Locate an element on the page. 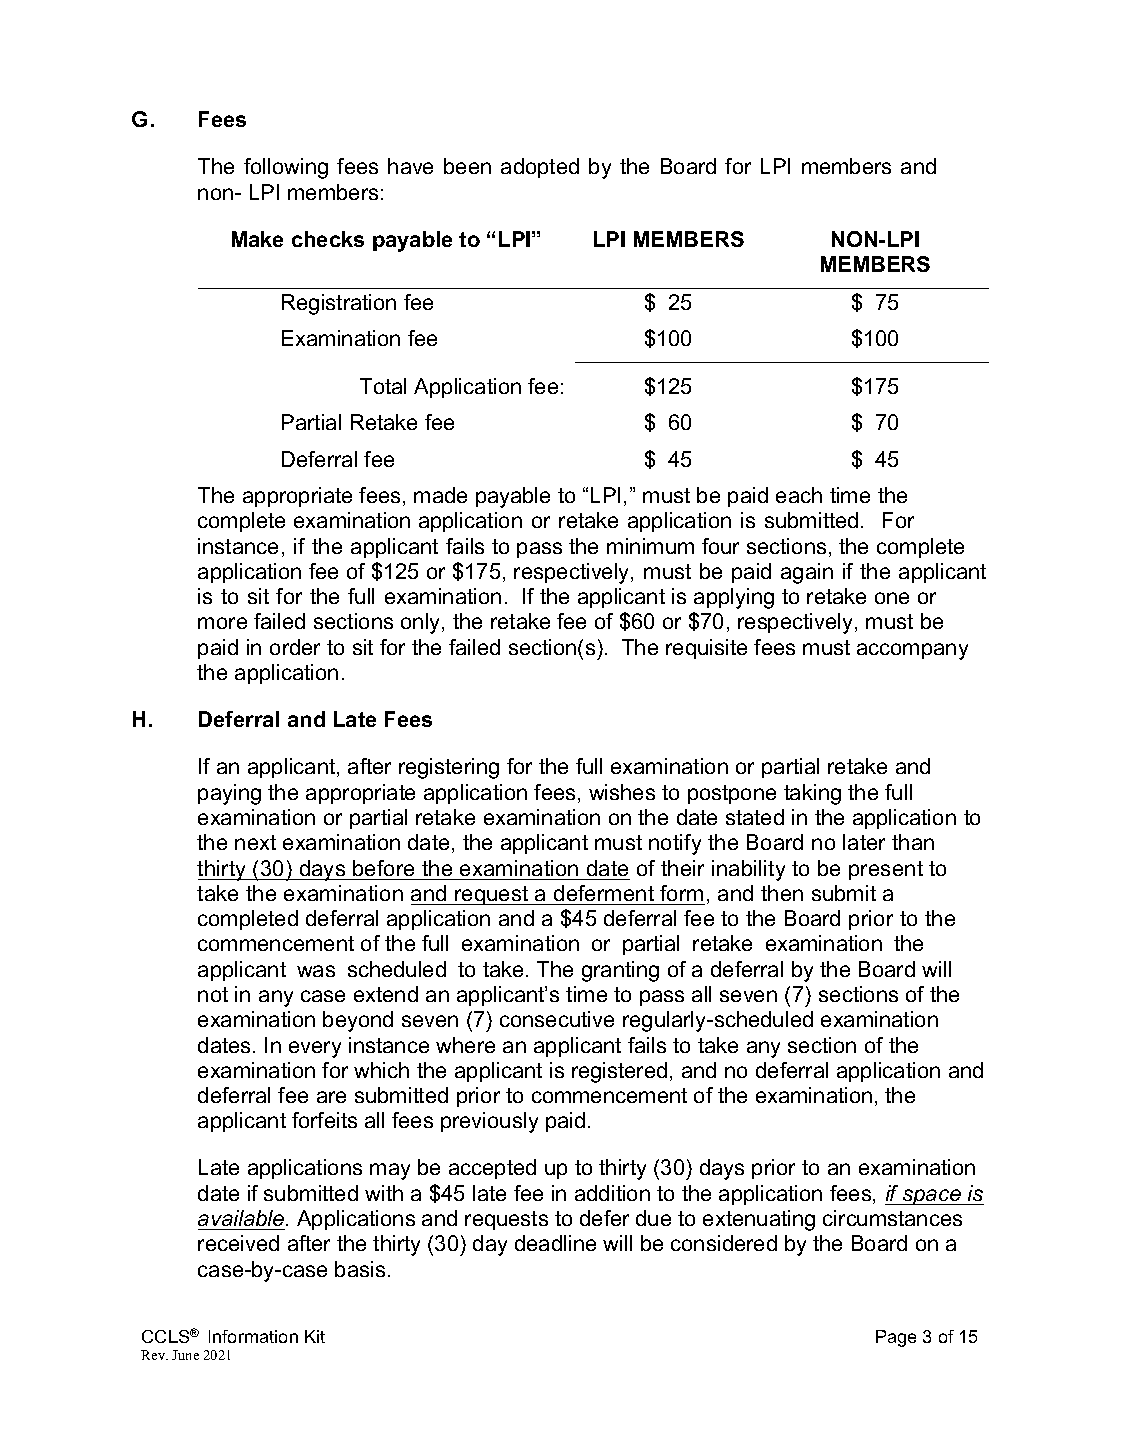 The image size is (1121, 1451). following is located at coordinates (286, 168).
